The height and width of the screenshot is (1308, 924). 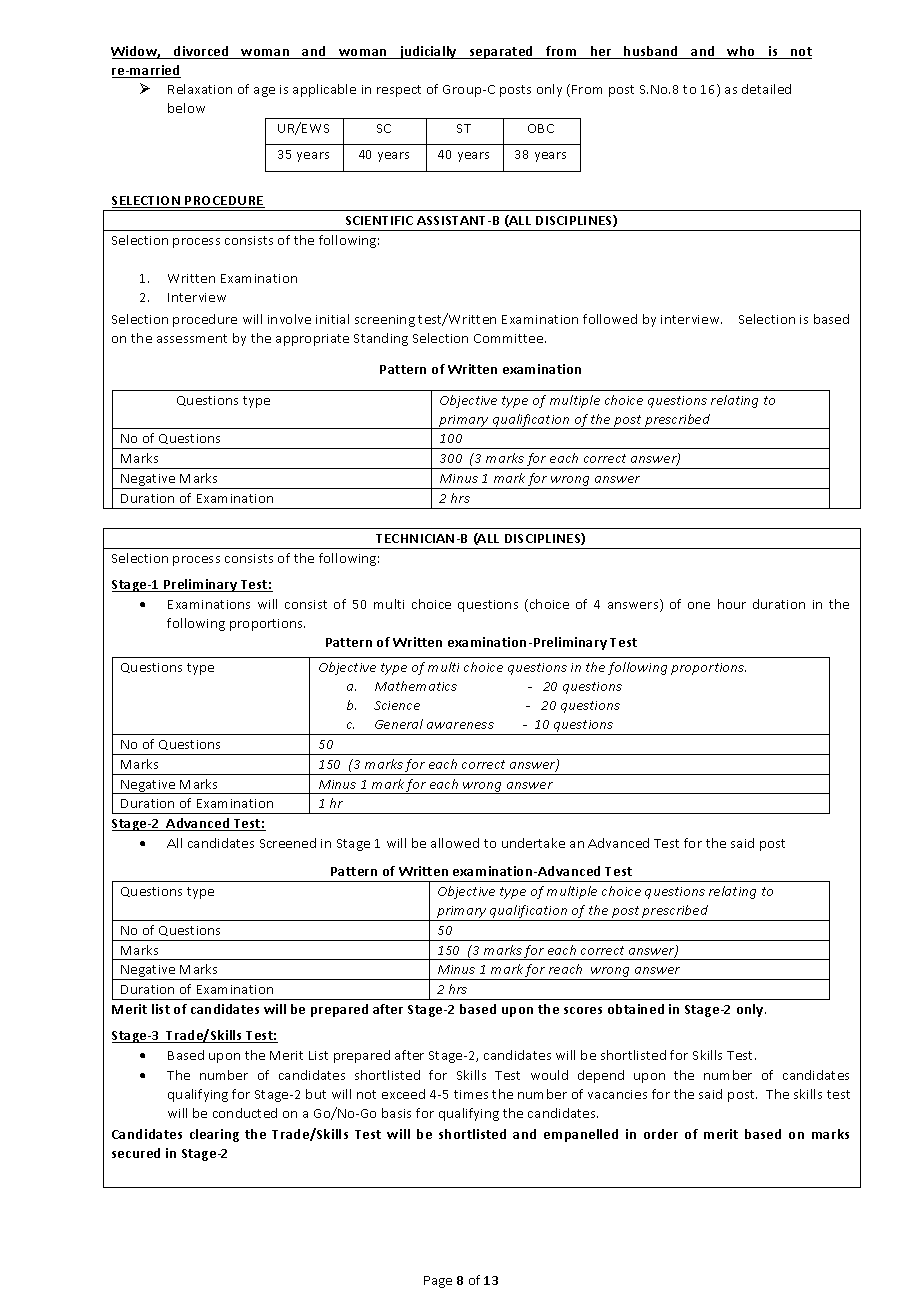 I want to click on assessment, so click(x=192, y=338).
